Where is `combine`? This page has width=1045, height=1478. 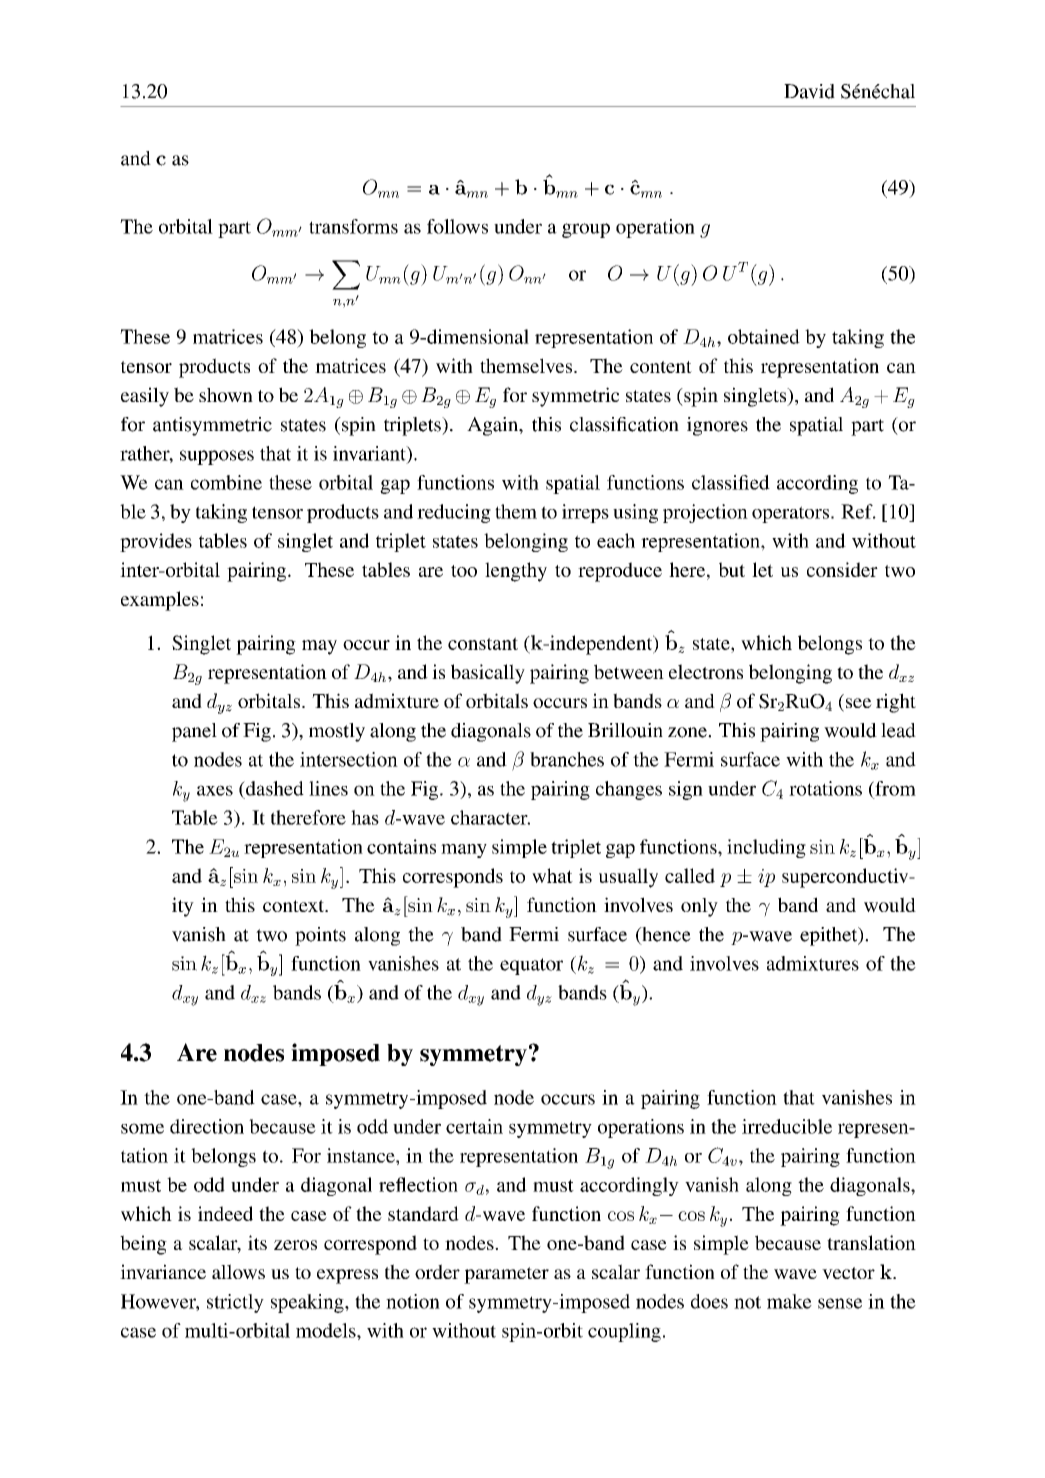
combine is located at coordinates (226, 482).
